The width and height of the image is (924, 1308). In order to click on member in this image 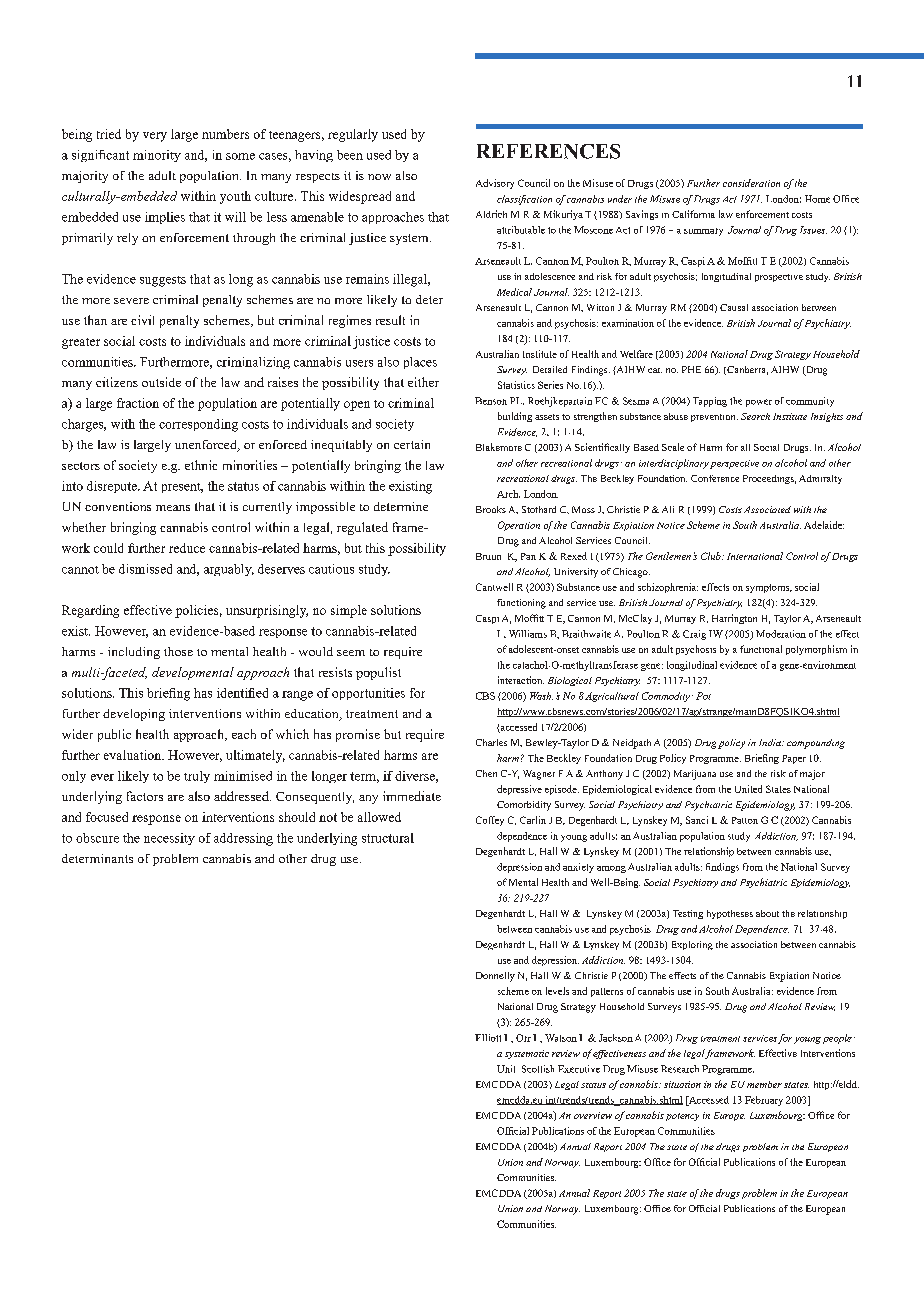, I will do `click(764, 1084)`.
